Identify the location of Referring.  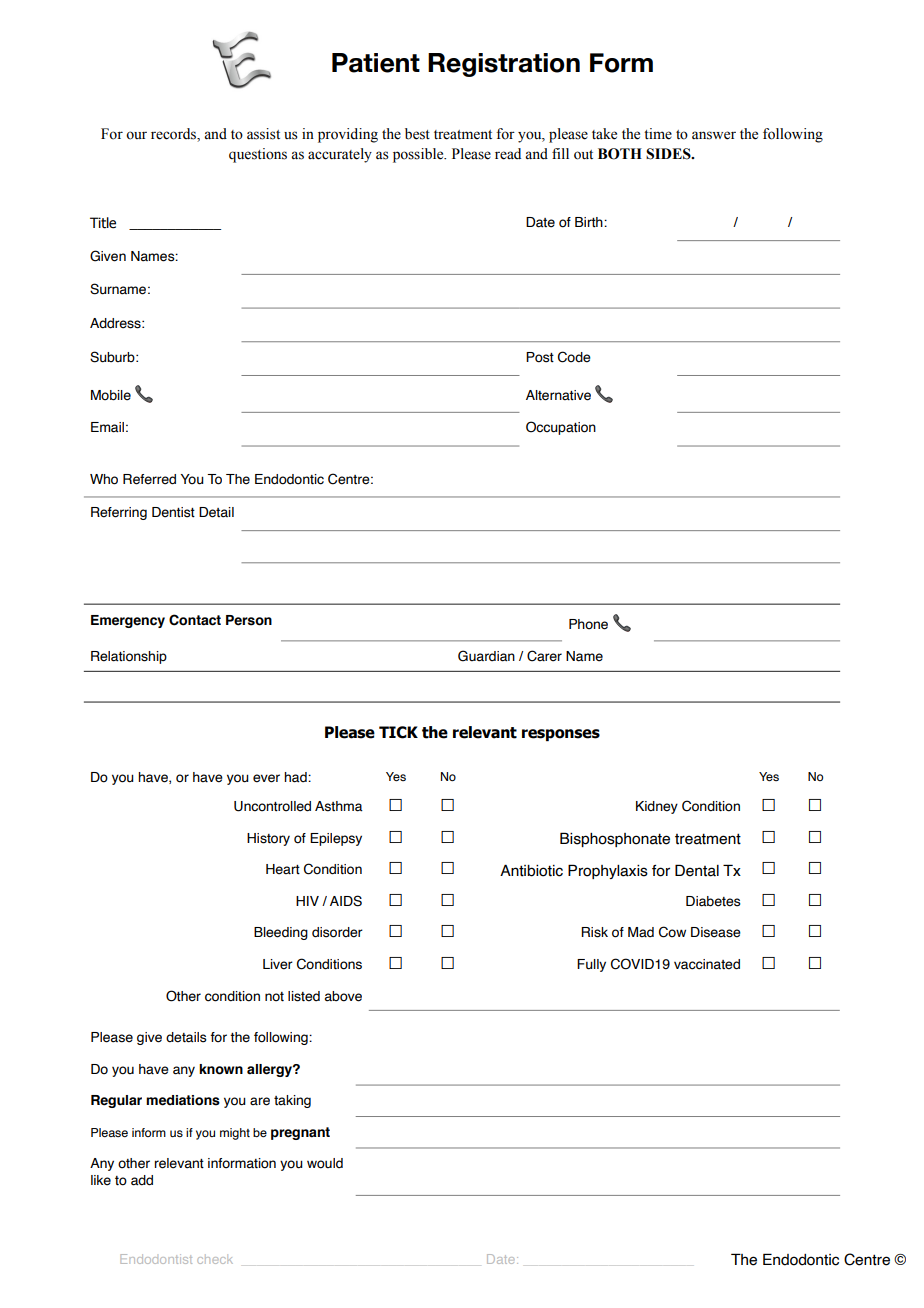
(119, 513).
